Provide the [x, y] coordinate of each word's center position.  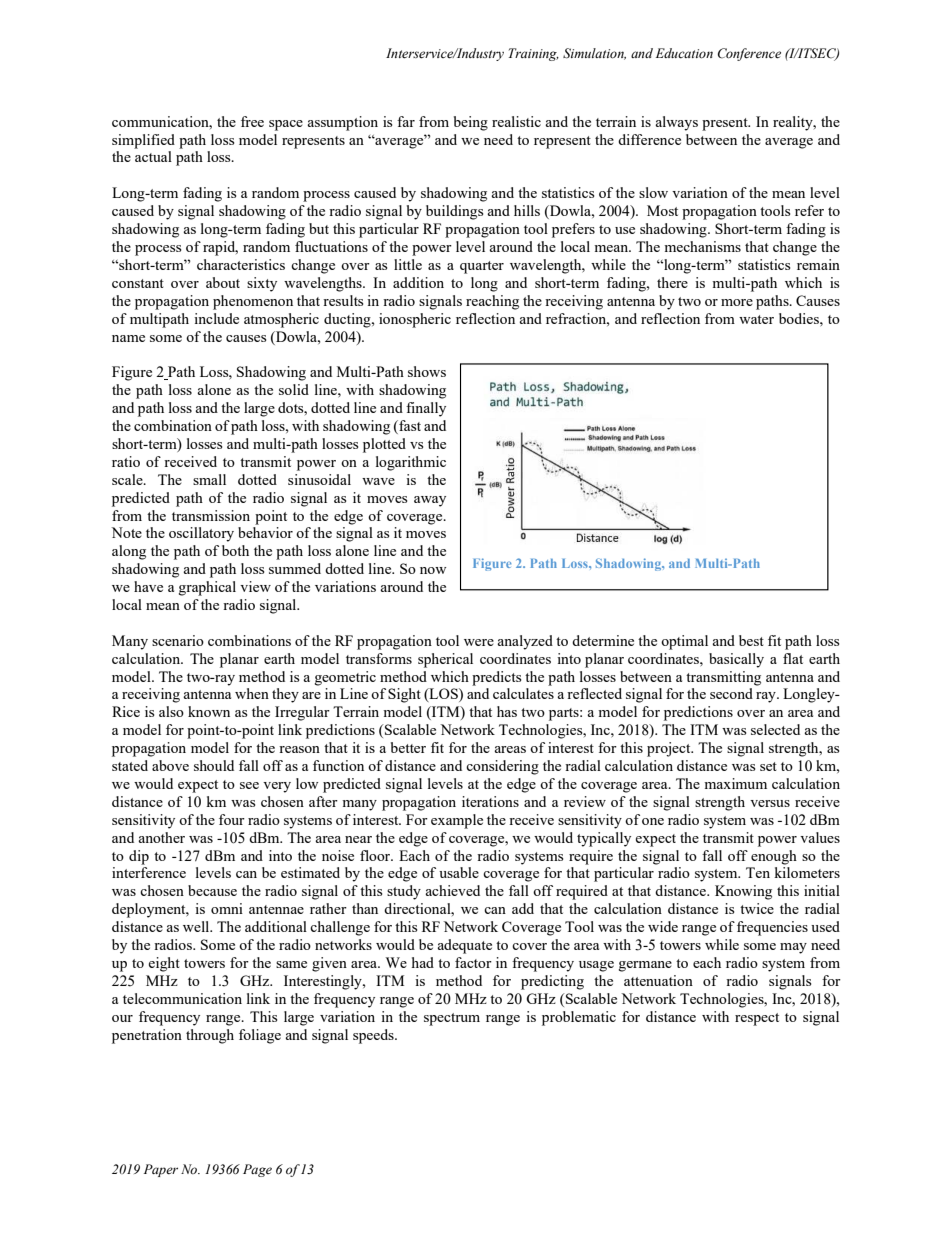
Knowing [743, 892]
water [756, 319]
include [216, 318]
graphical [207, 588]
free [252, 121]
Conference [749, 54]
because [212, 890]
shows [427, 371]
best [751, 640]
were [479, 642]
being [471, 123]
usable [459, 872]
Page [257, 1170]
